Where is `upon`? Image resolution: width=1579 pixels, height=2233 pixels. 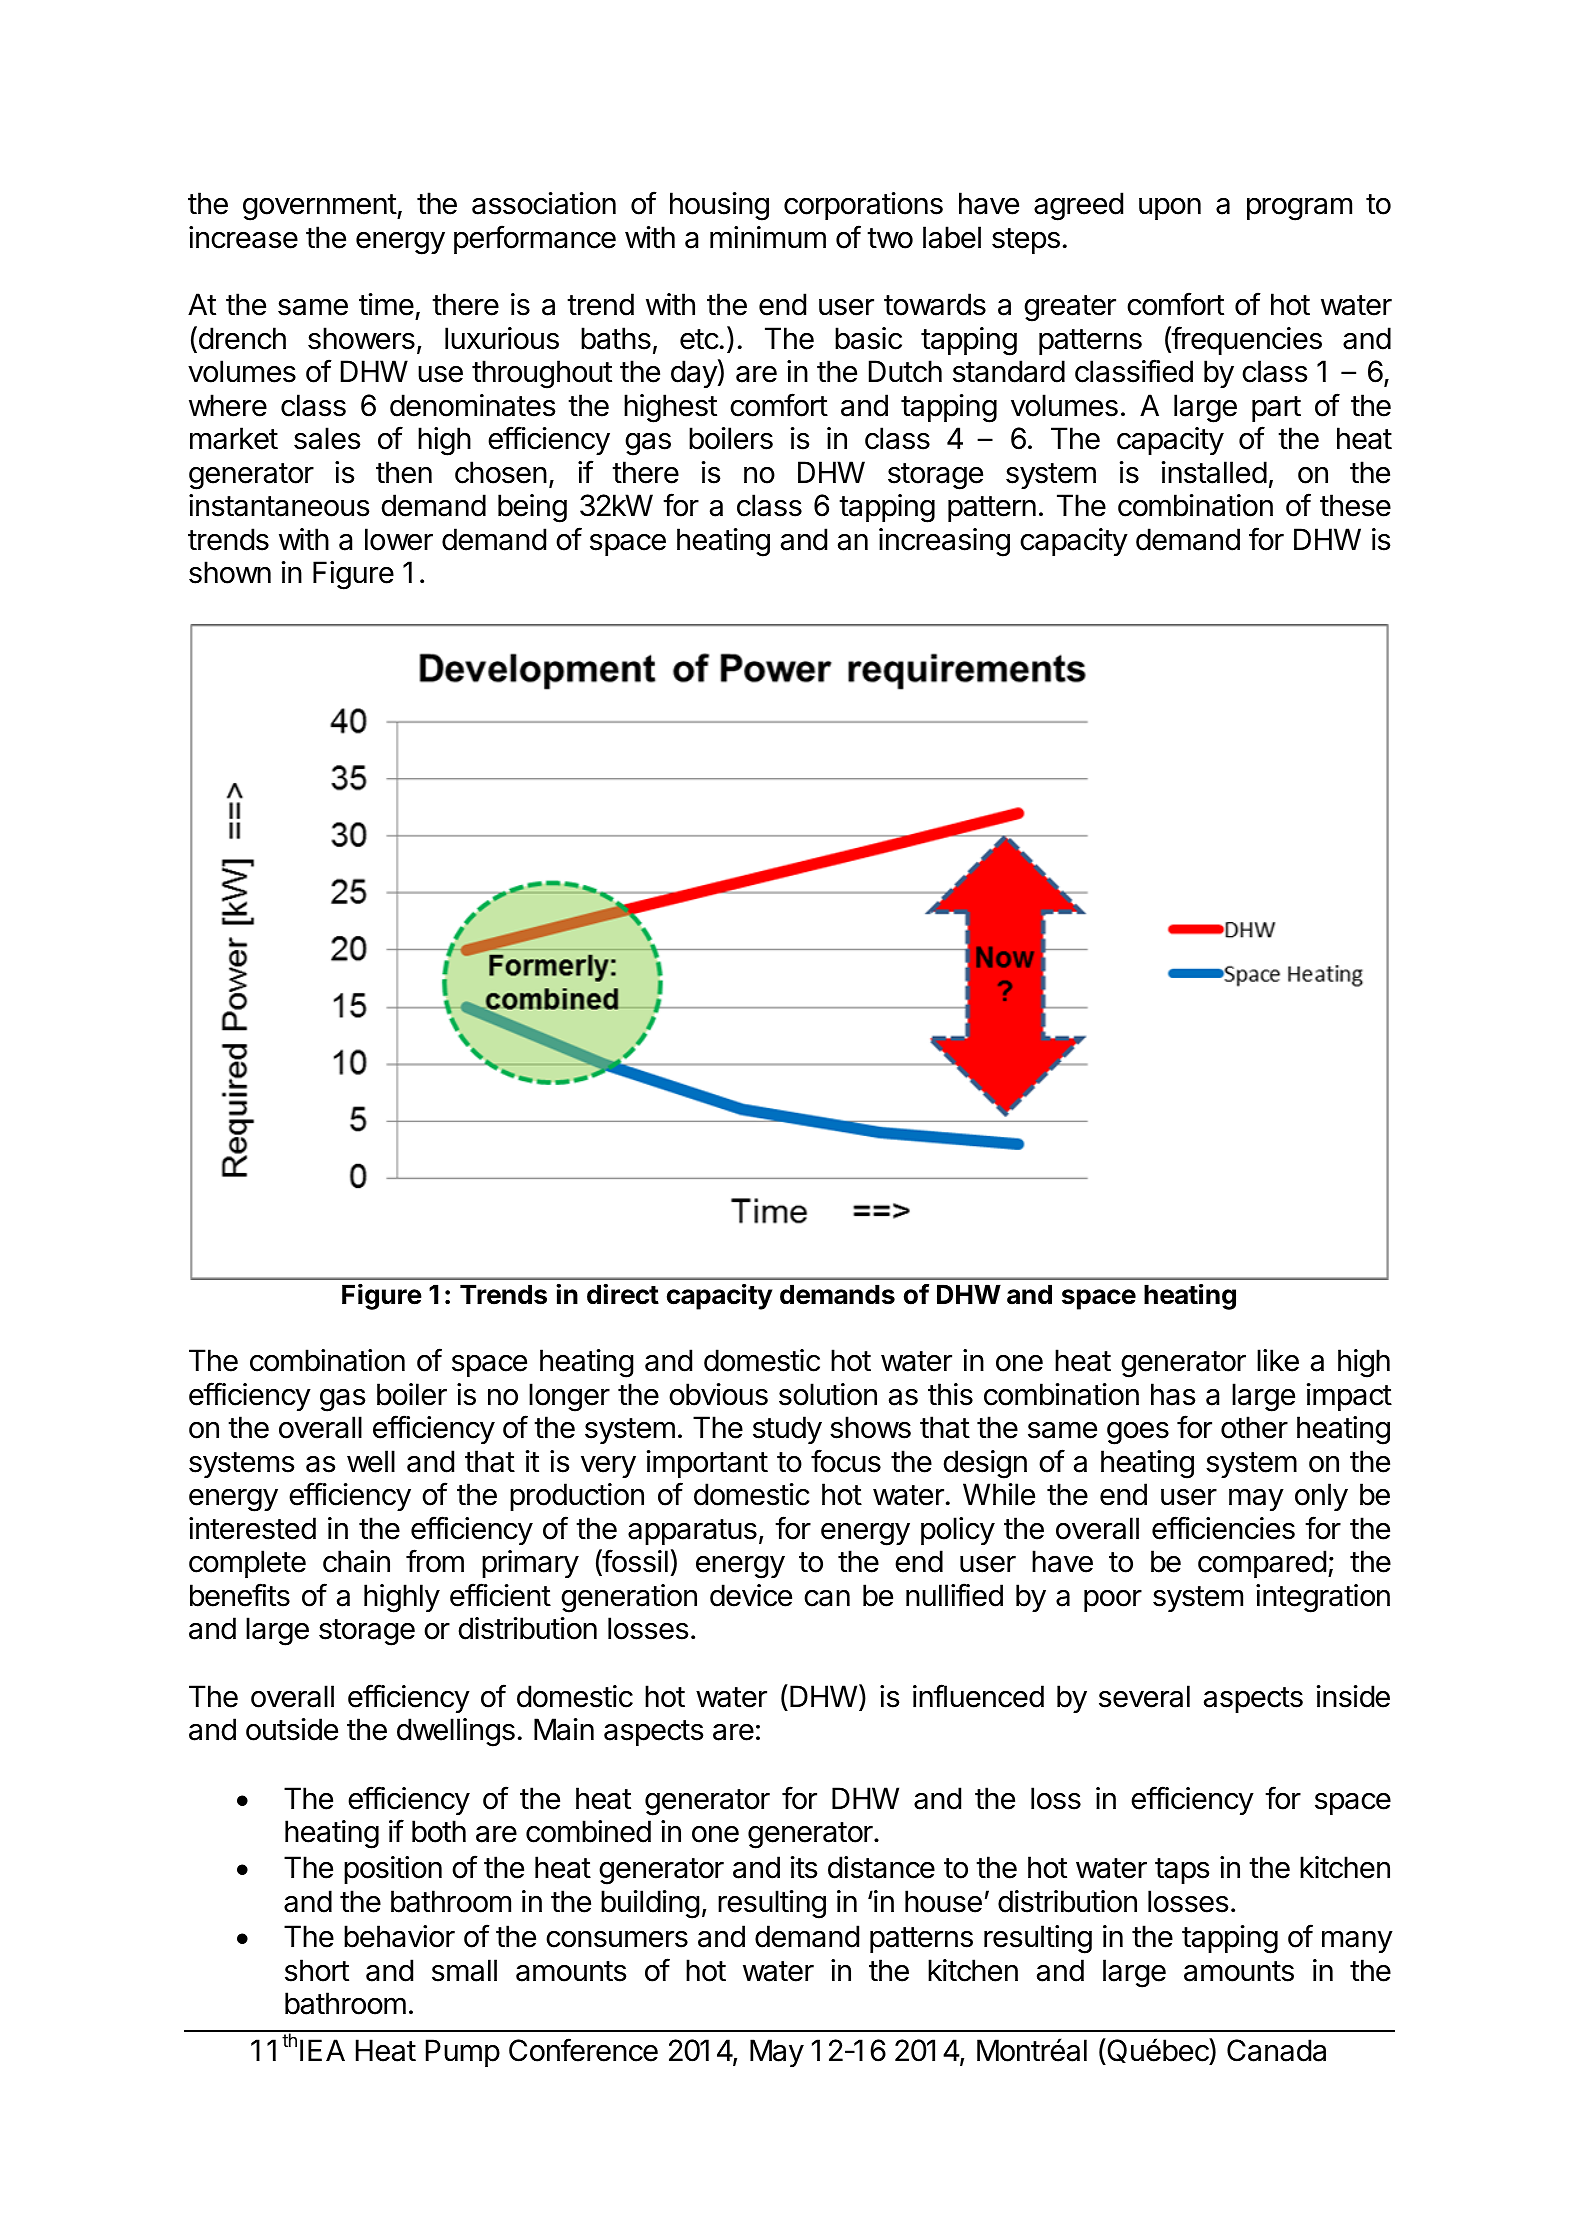 upon is located at coordinates (1170, 209).
